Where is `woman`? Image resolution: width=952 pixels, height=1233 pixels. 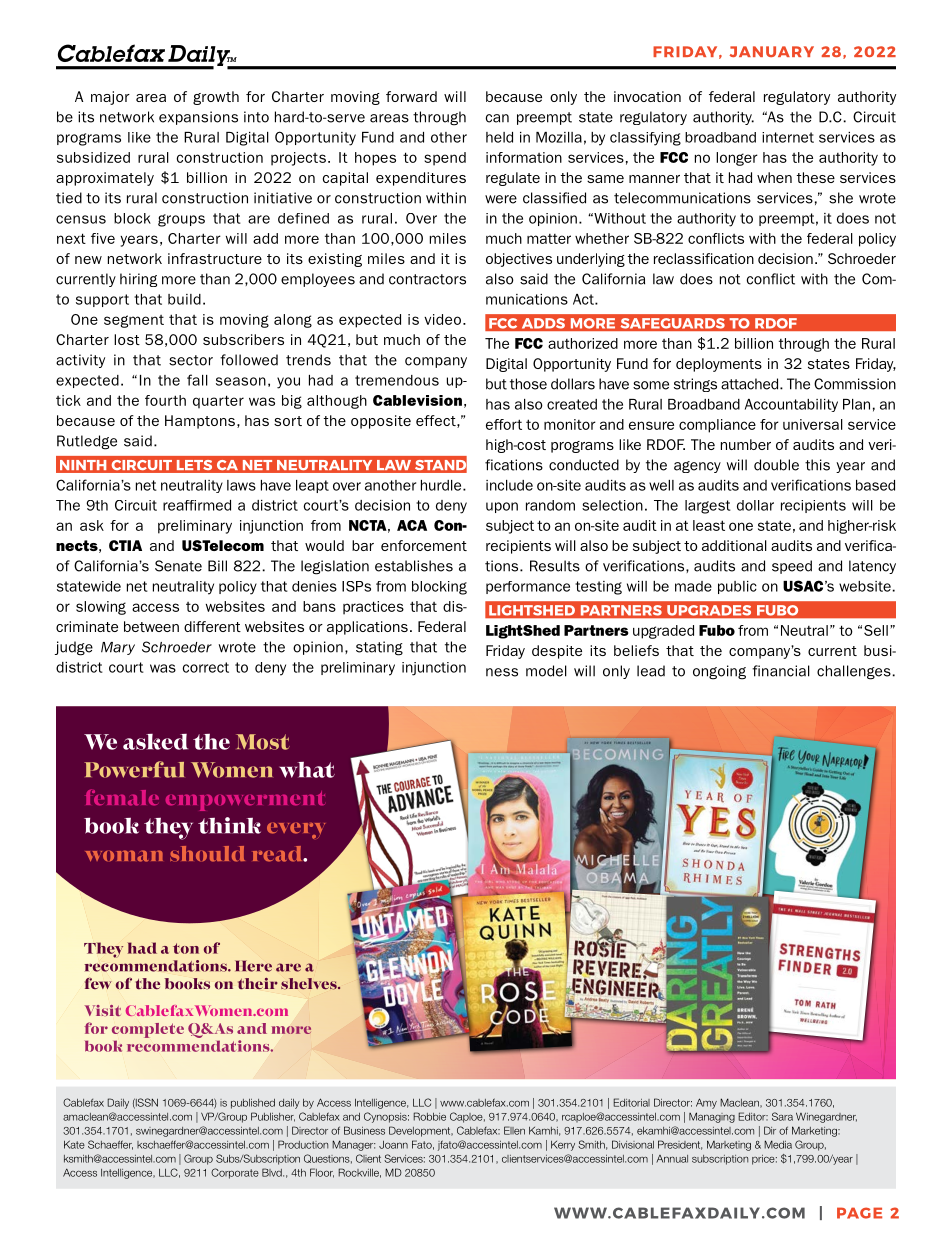 woman is located at coordinates (124, 856).
